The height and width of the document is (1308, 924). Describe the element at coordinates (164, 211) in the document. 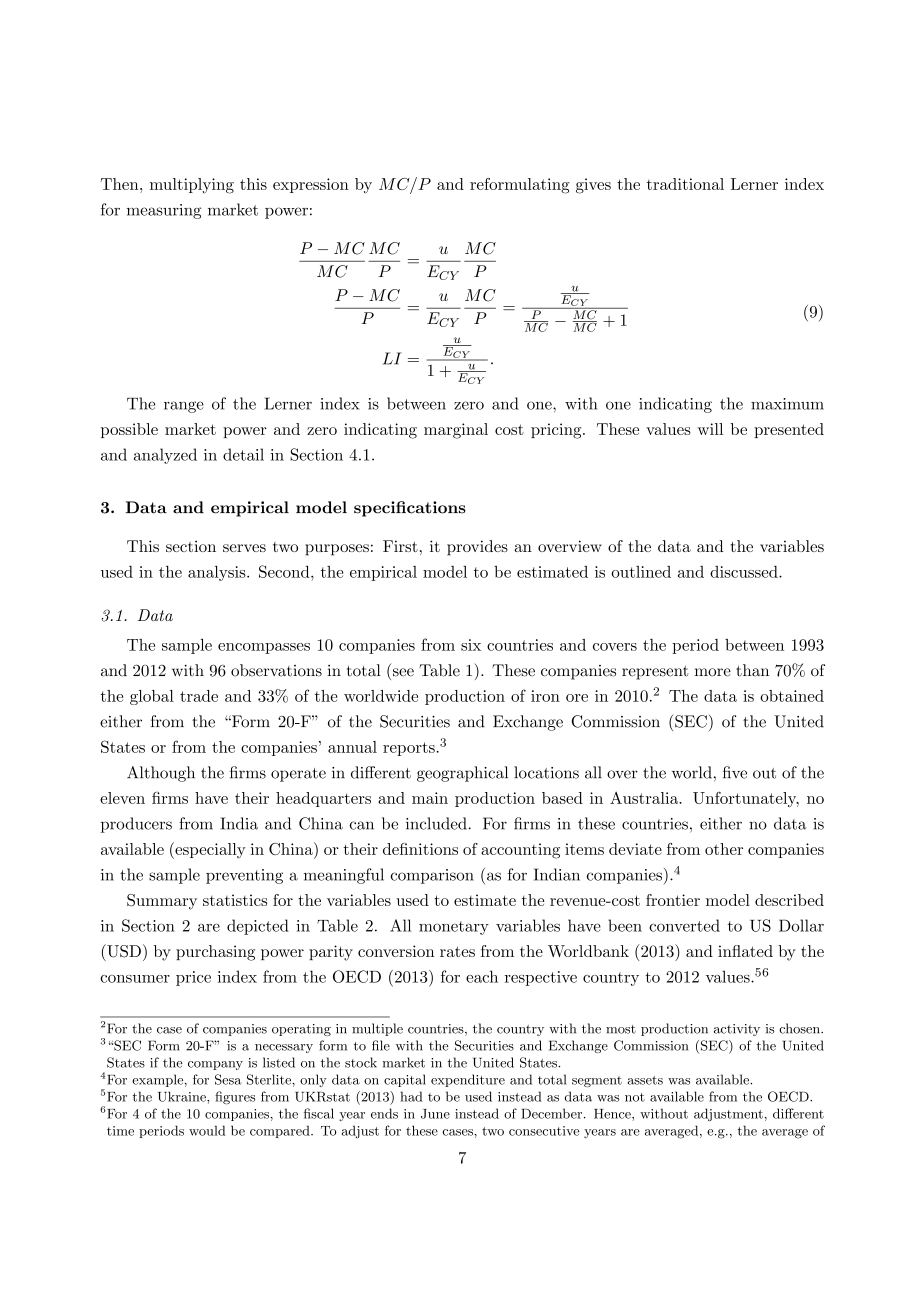

I see `measuring` at that location.
